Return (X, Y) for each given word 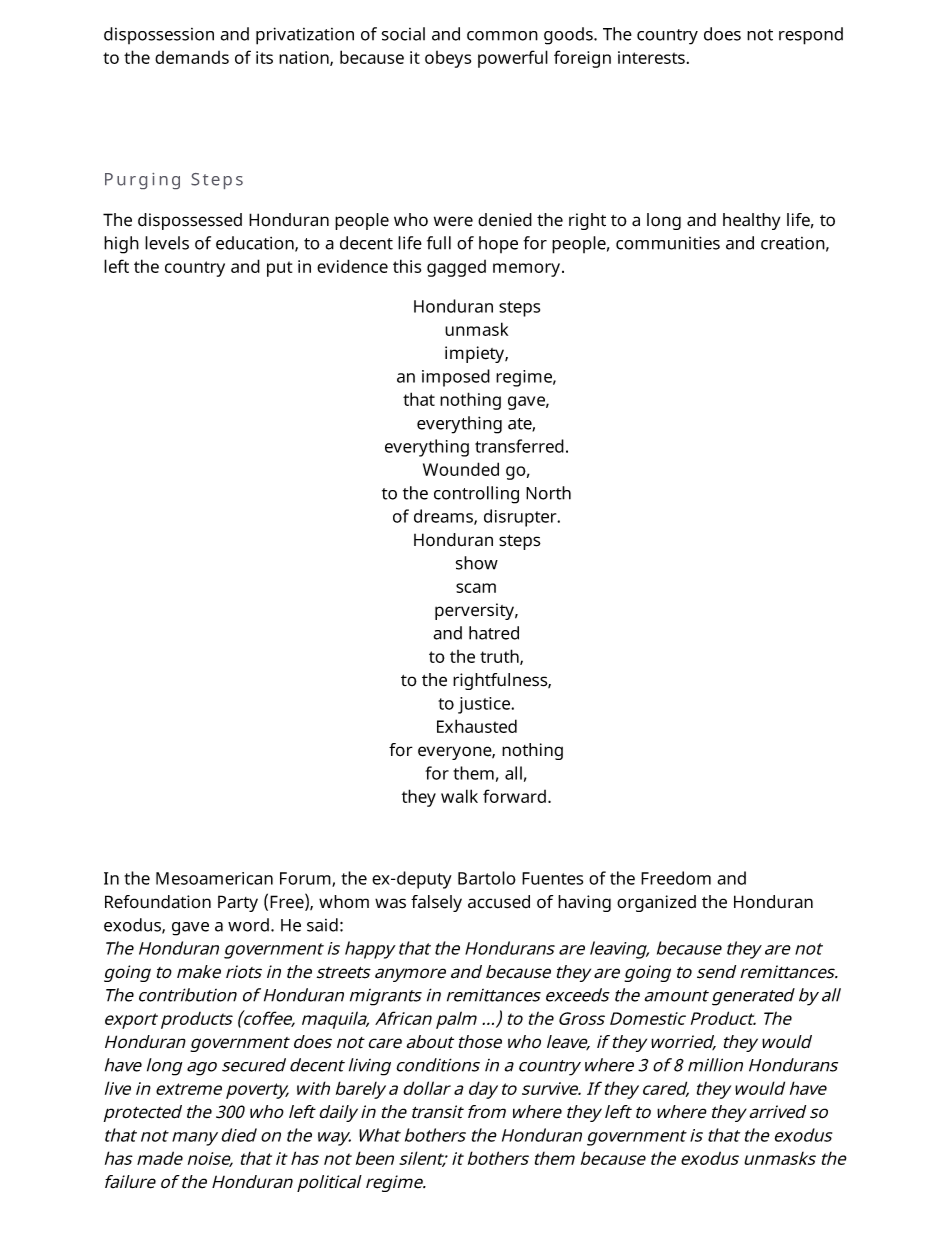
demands (192, 57)
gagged (456, 268)
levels (167, 243)
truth (500, 657)
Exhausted (477, 726)
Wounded (461, 469)
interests (651, 57)
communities (668, 243)
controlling (476, 495)
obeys (448, 59)
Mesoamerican (214, 878)
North (548, 493)
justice (485, 705)
